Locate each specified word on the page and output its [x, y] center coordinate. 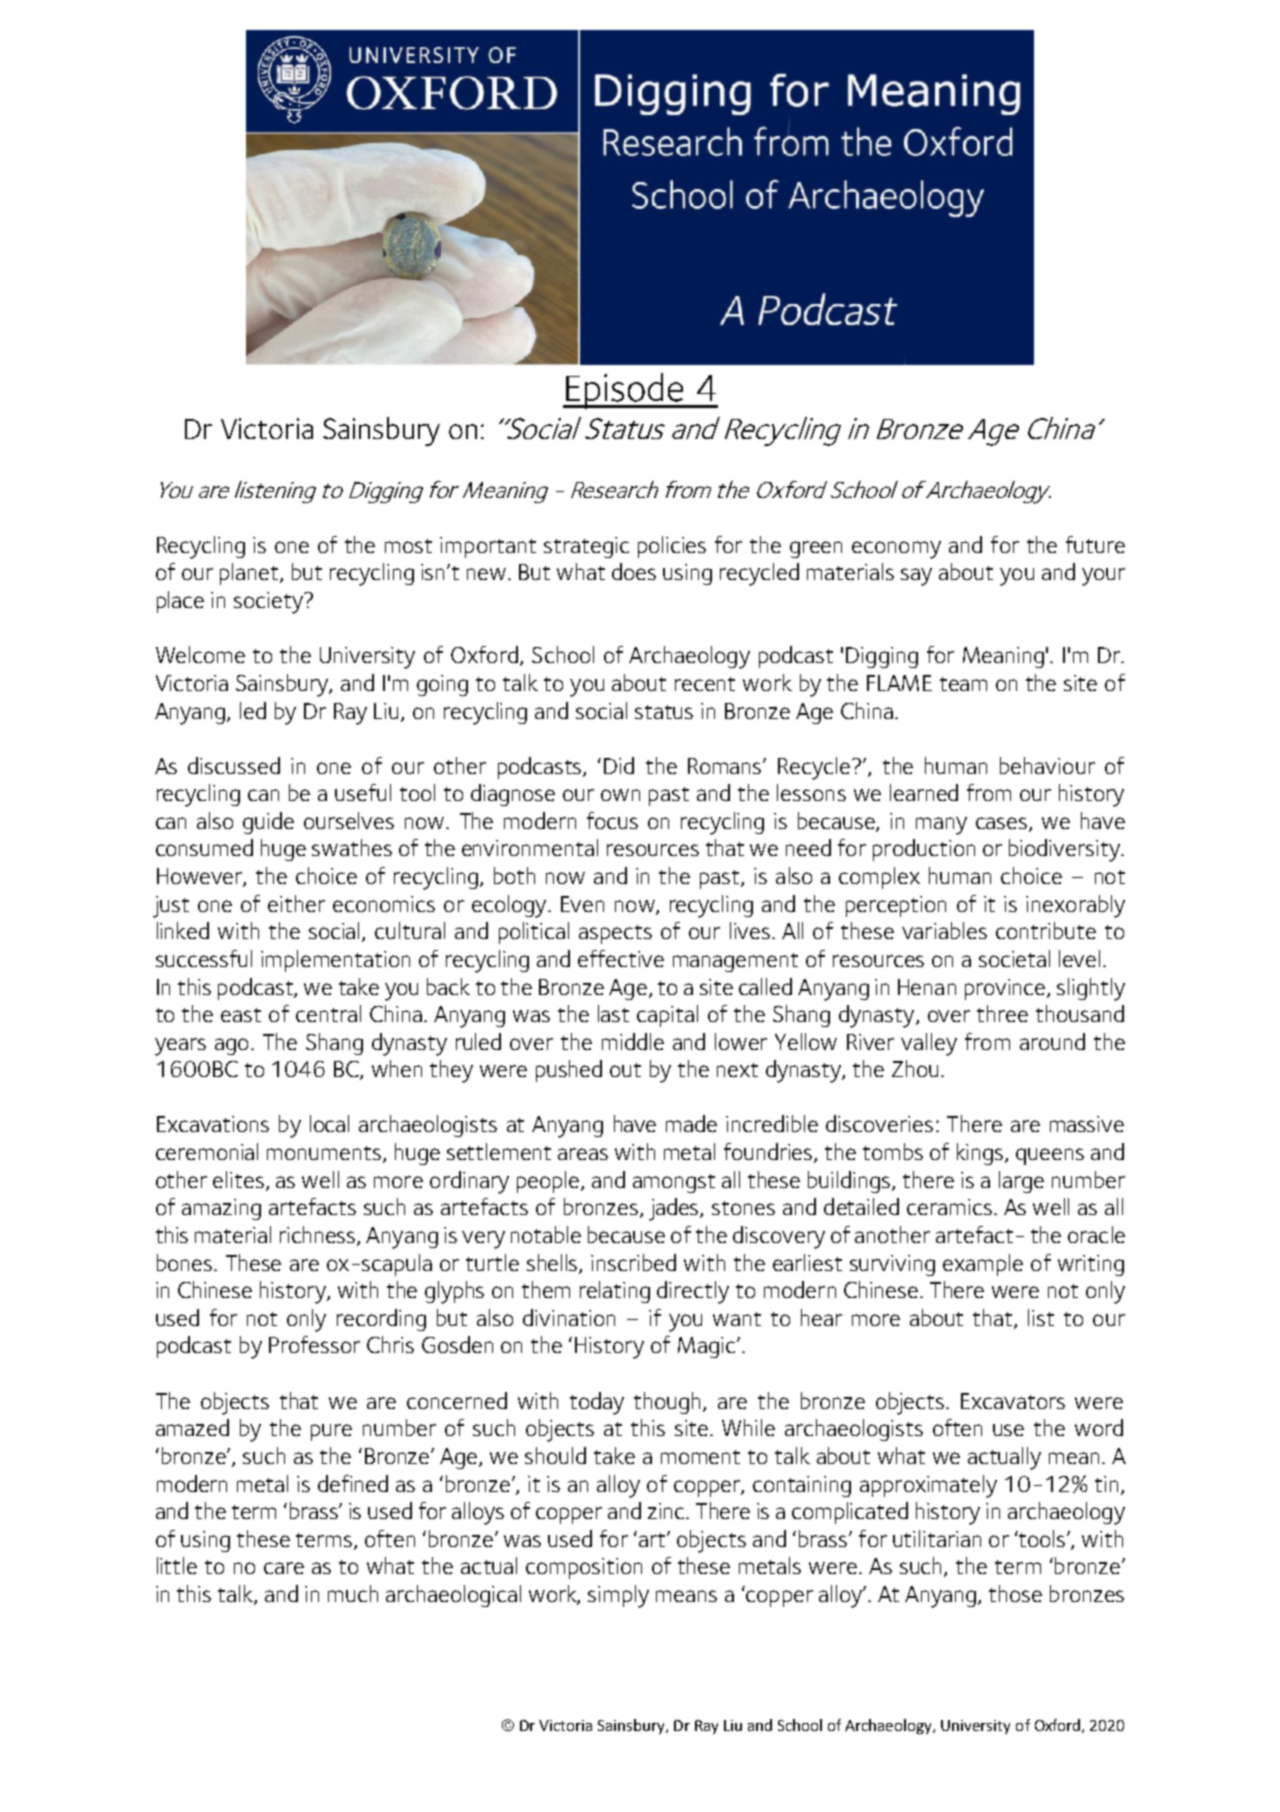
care [284, 1568]
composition [584, 1568]
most [408, 546]
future [1095, 544]
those [1015, 1593]
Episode [625, 391]
